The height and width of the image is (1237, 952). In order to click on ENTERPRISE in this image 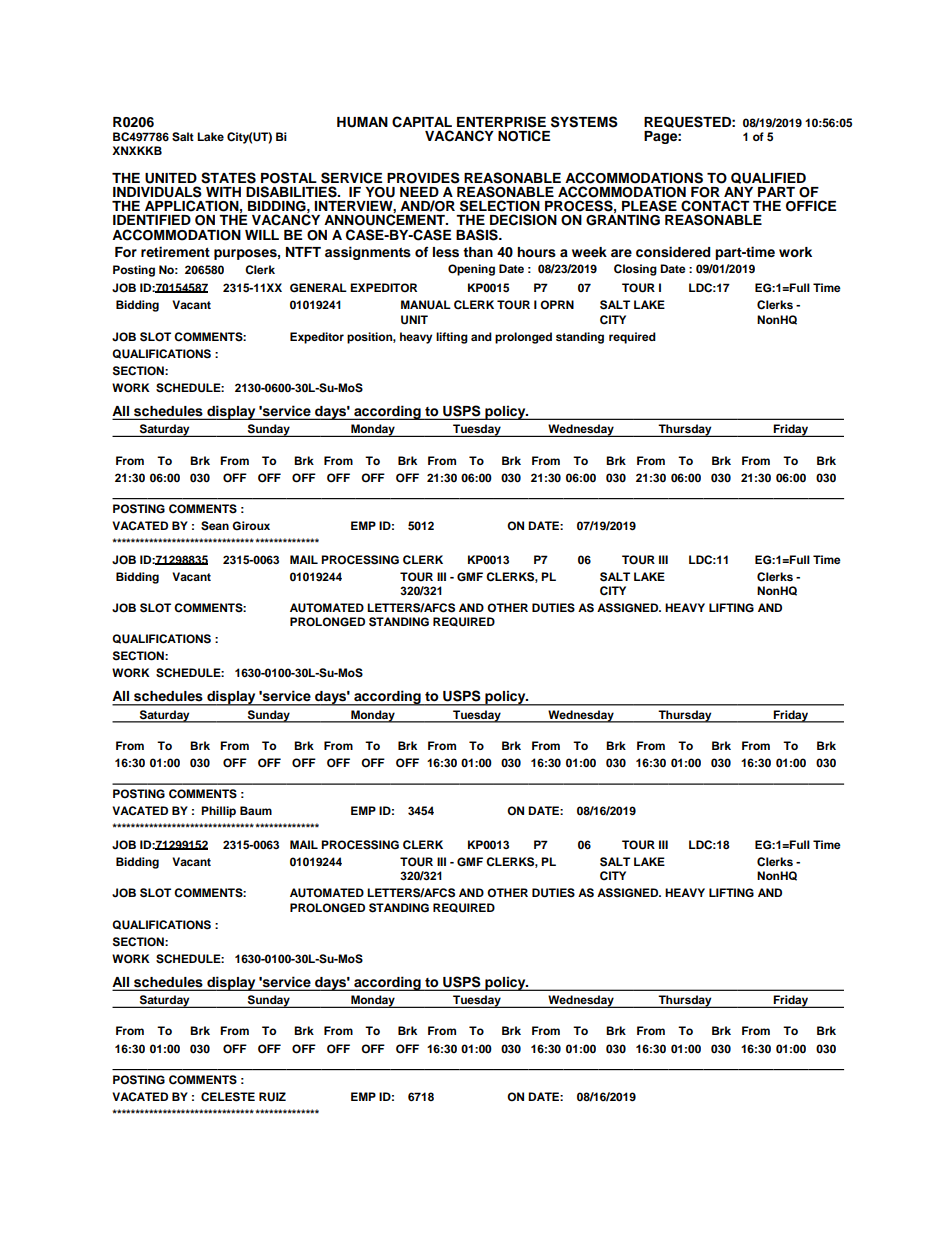, I will do `click(501, 122)`.
